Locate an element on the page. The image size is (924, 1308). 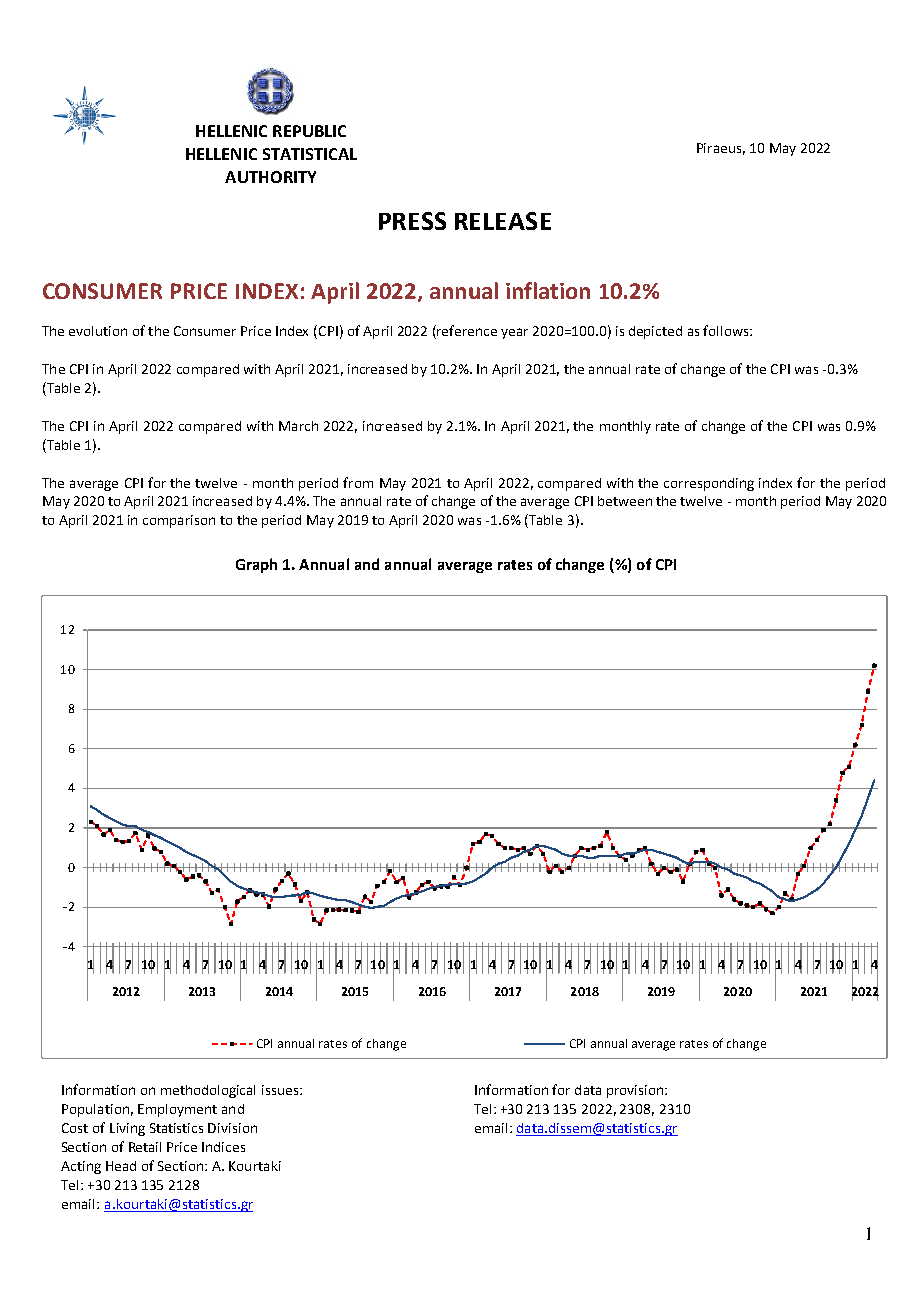
from is located at coordinates (358, 482).
